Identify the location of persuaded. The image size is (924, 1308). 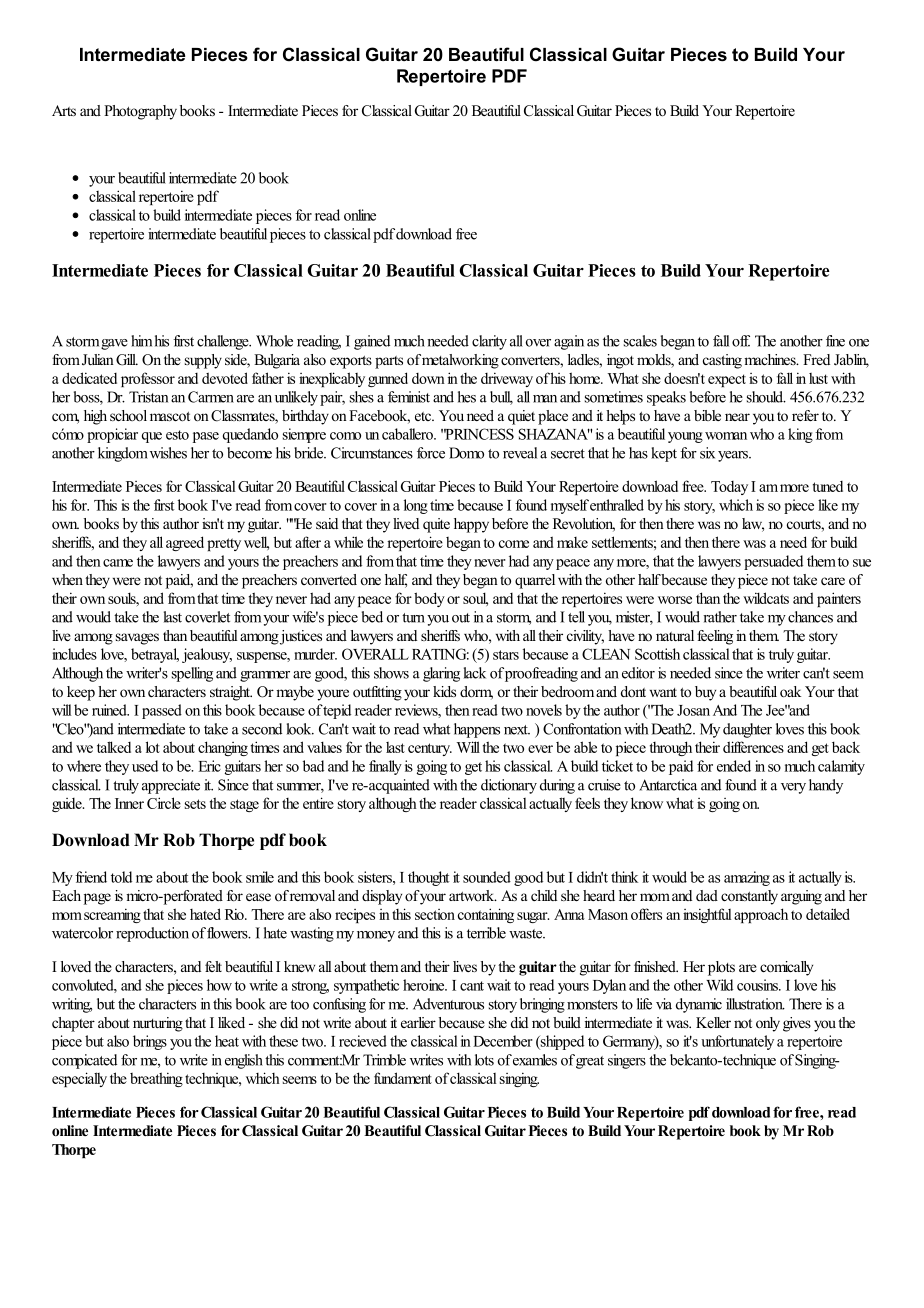
(773, 562).
